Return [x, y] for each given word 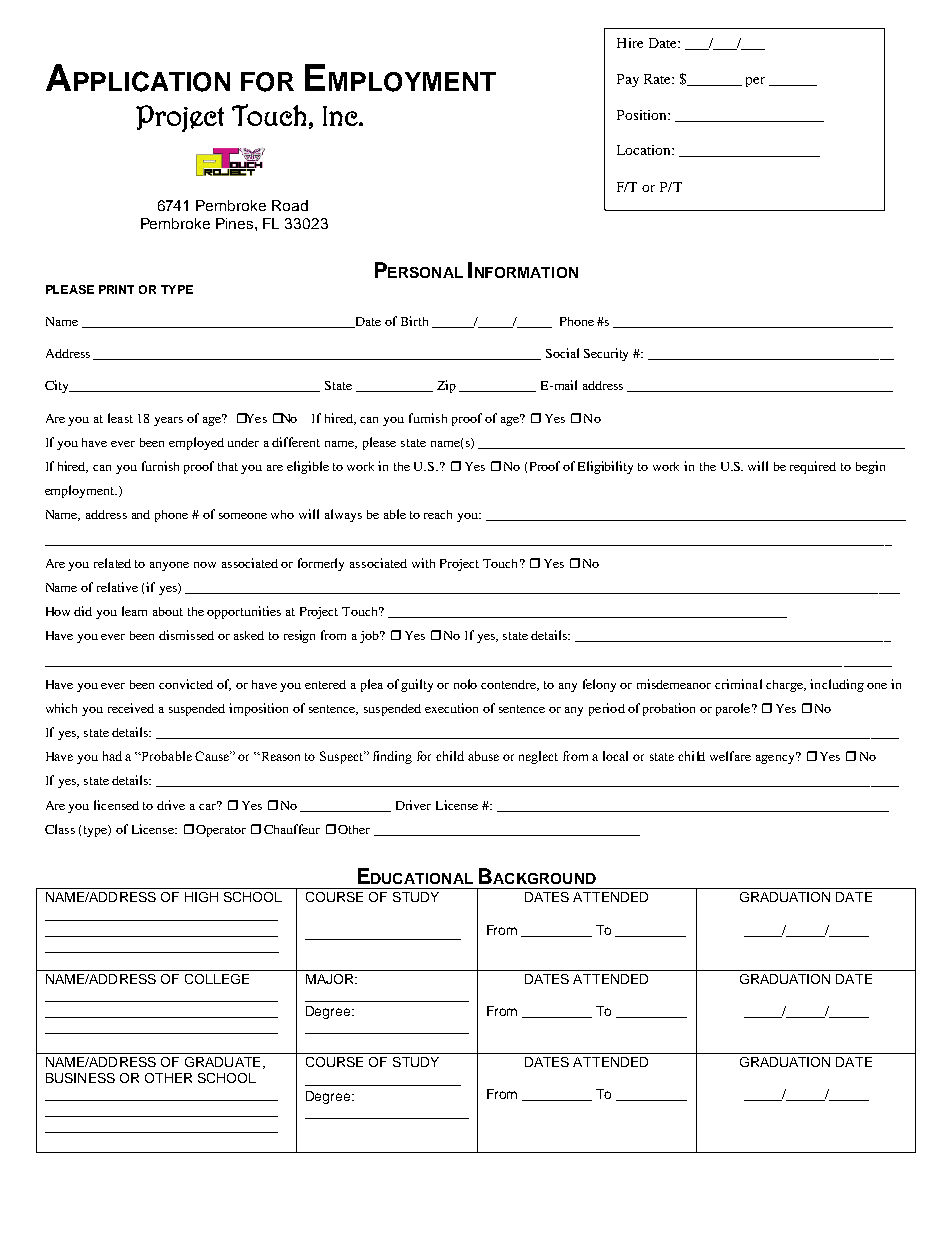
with [423, 563]
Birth [414, 321]
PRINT [116, 289]
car [209, 805]
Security [606, 354]
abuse [483, 756]
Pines [236, 223]
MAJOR [331, 979]
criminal [738, 684]
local [615, 756]
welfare [730, 756]
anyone [169, 566]
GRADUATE [222, 1062]
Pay [628, 80]
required [813, 467]
